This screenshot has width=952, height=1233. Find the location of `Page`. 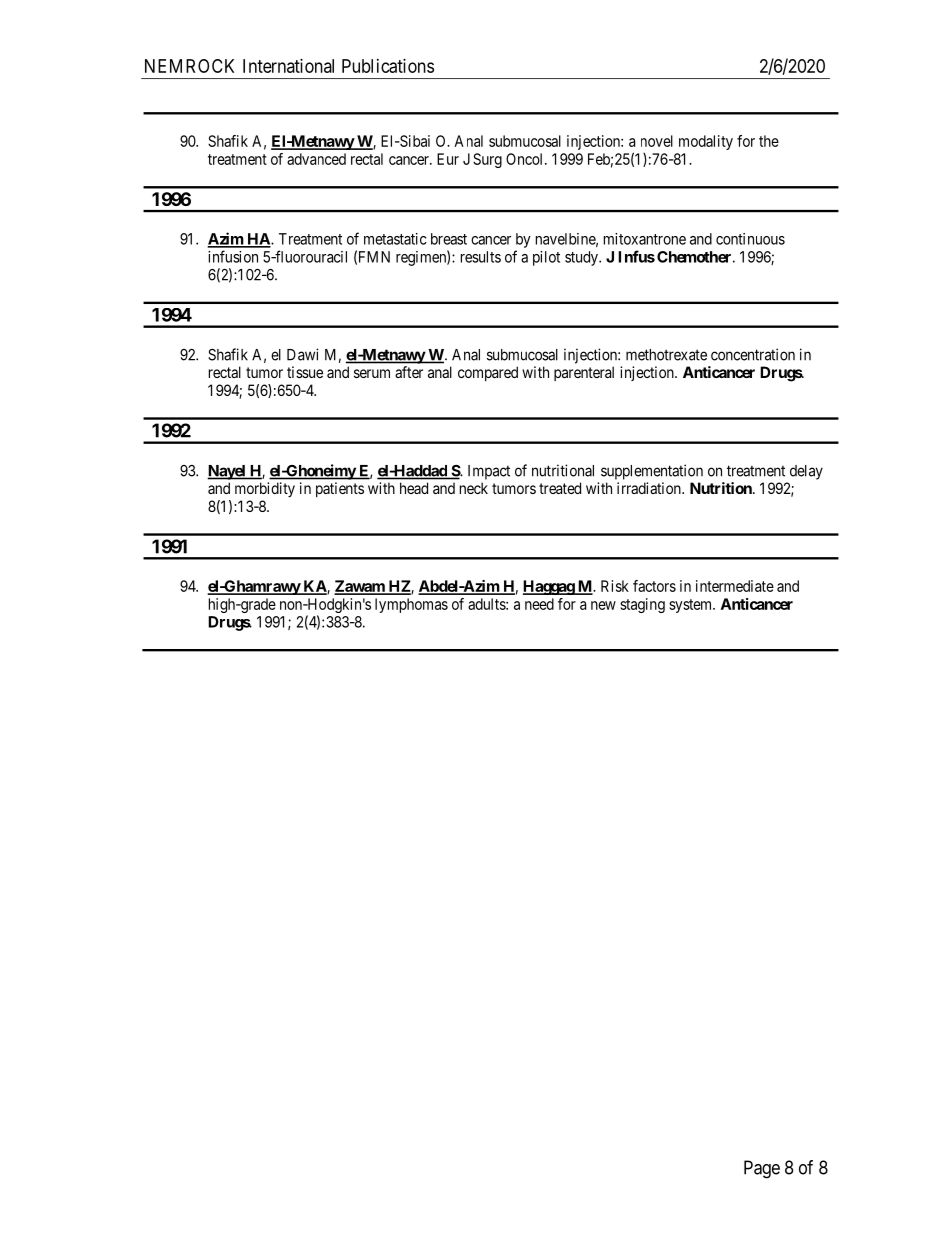

Page is located at coordinates (762, 1169).
